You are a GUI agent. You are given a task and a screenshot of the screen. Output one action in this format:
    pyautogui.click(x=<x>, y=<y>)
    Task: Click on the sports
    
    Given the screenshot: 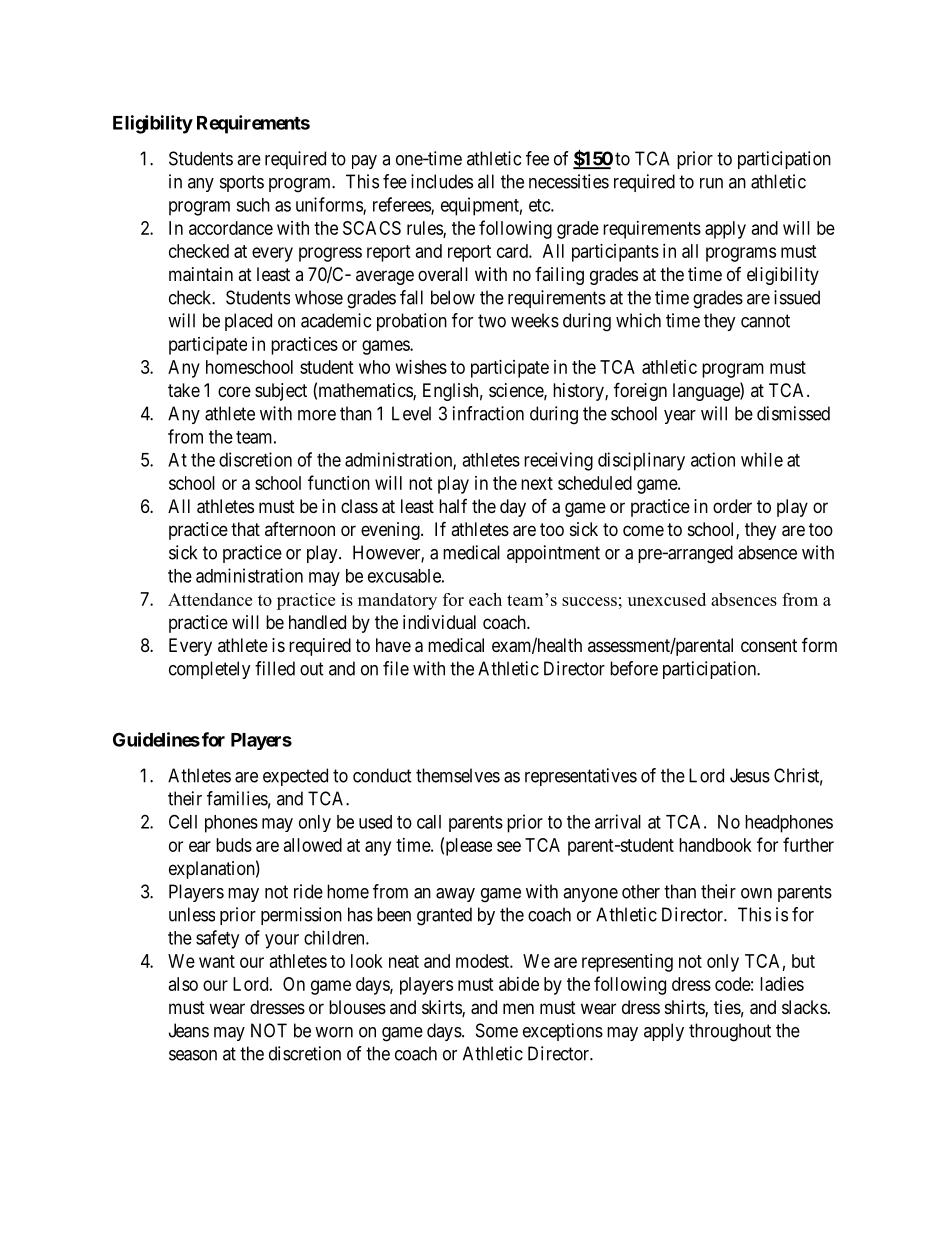 What is the action you would take?
    pyautogui.click(x=242, y=183)
